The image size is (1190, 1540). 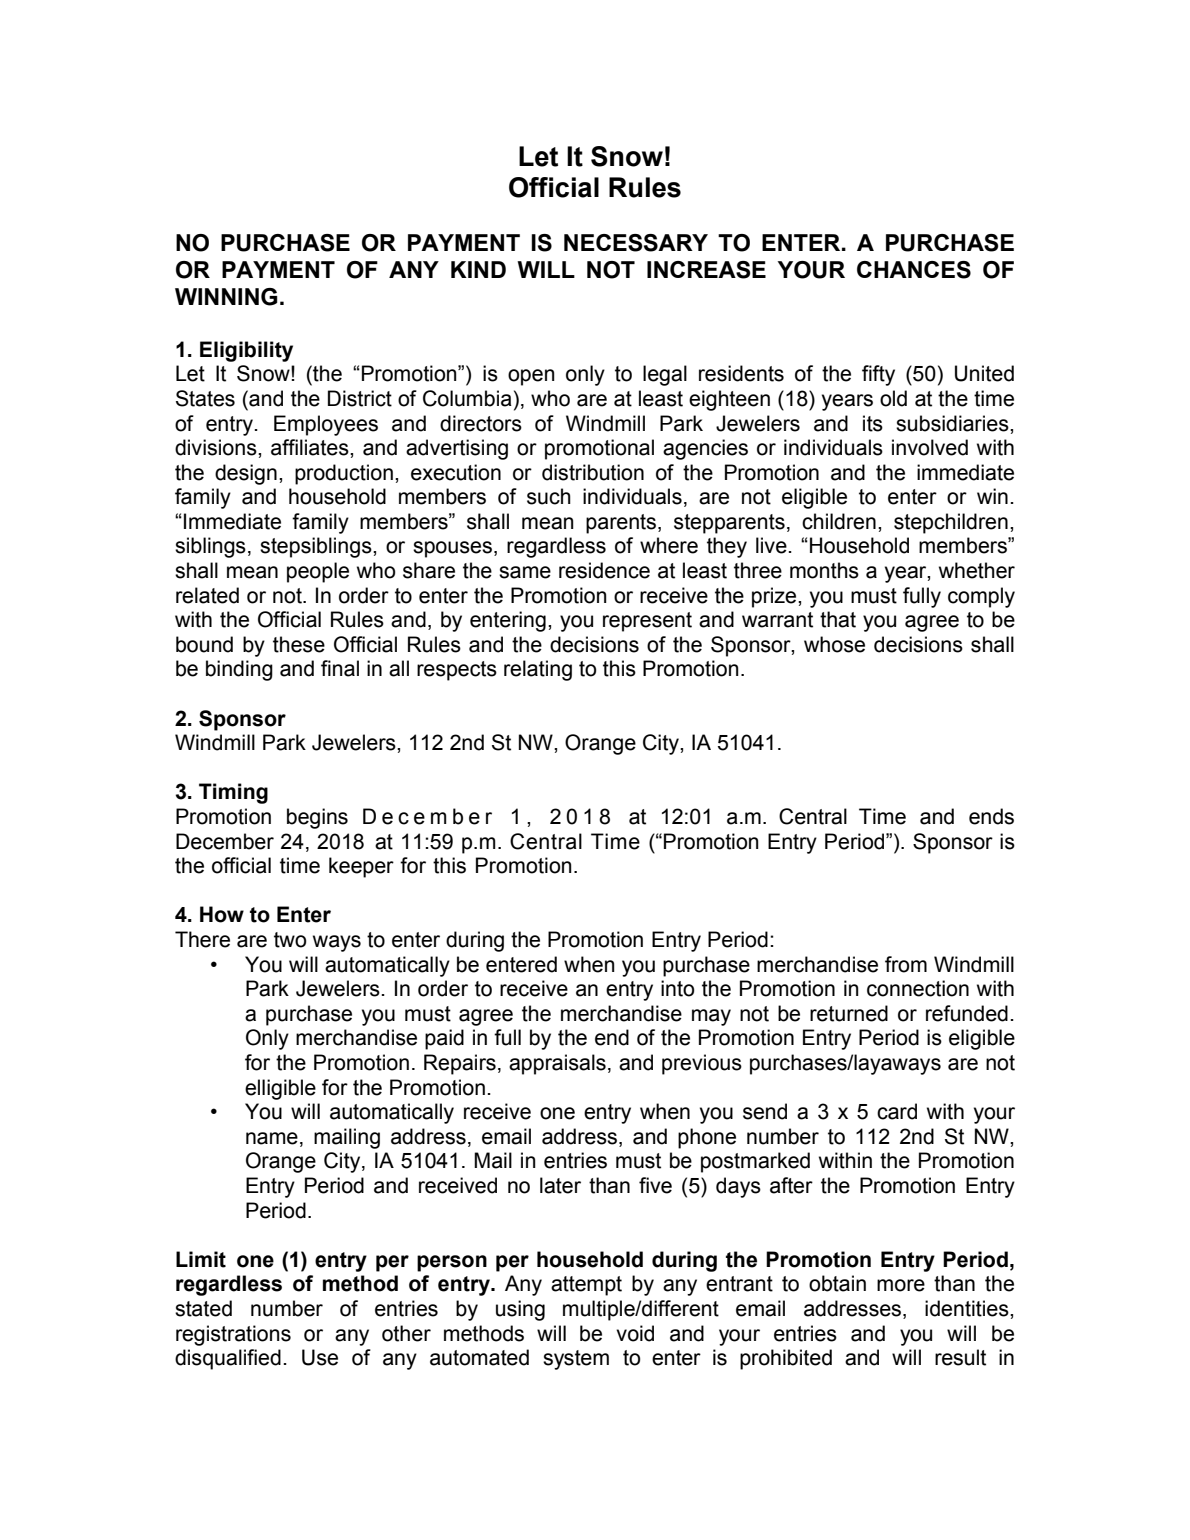 I want to click on registrations, so click(x=233, y=1335).
